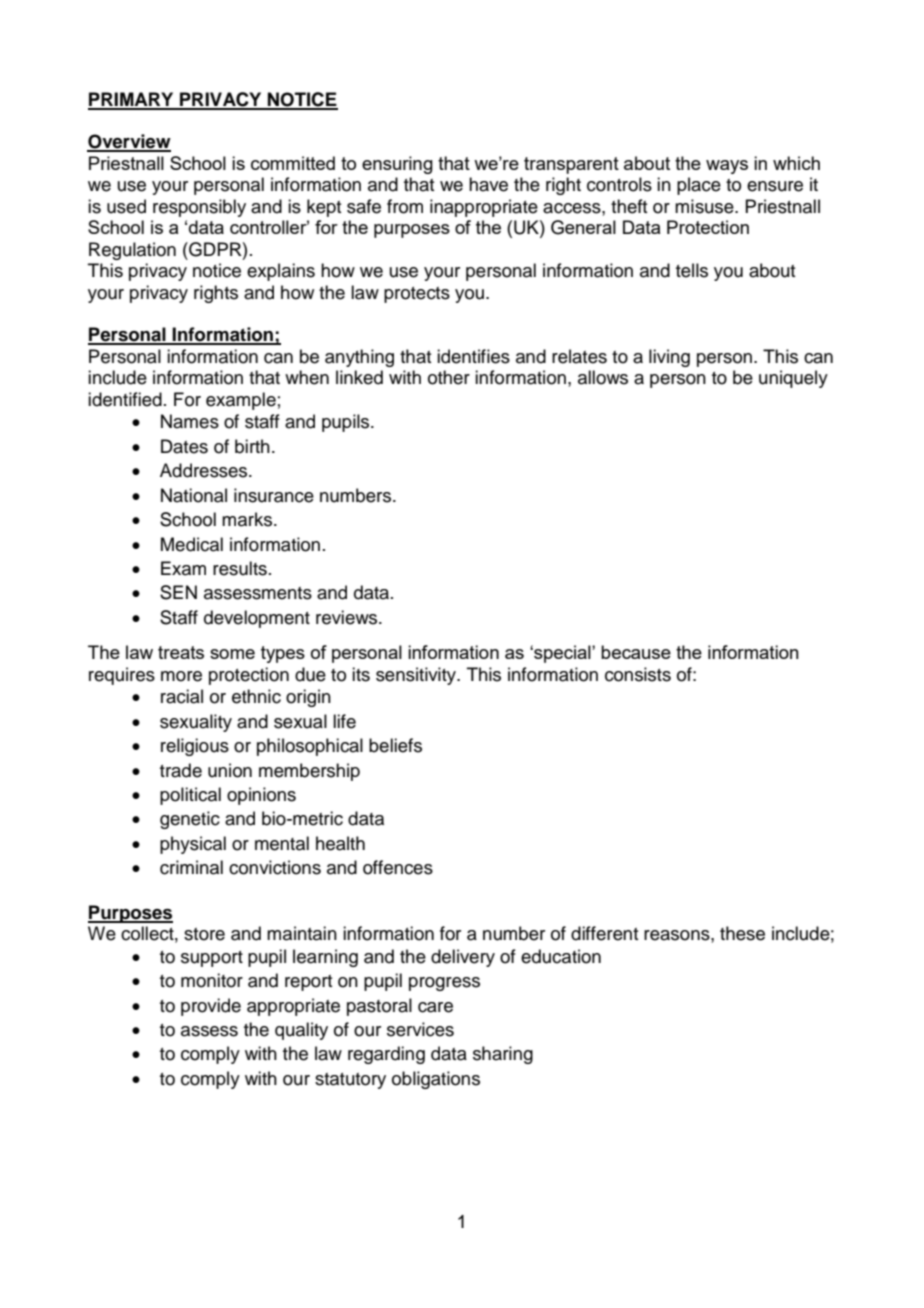  I want to click on provide, so click(211, 1007).
